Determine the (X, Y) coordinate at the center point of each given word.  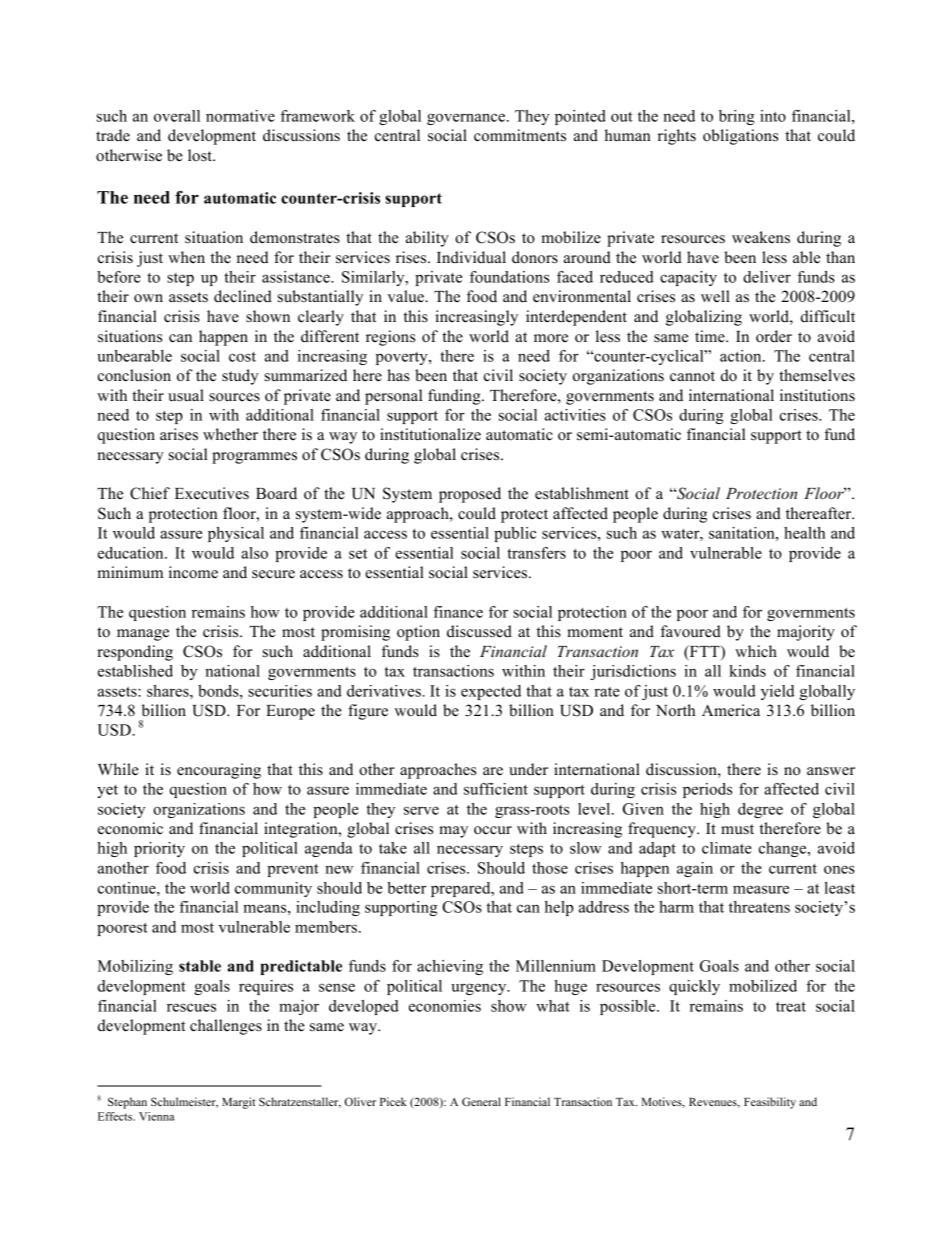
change (784, 849)
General (481, 1101)
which (756, 651)
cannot (692, 376)
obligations (740, 137)
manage (143, 635)
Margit (238, 1103)
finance (458, 612)
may (453, 832)
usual (186, 395)
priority (159, 849)
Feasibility (770, 1103)
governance (467, 119)
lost (201, 155)
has (398, 375)
